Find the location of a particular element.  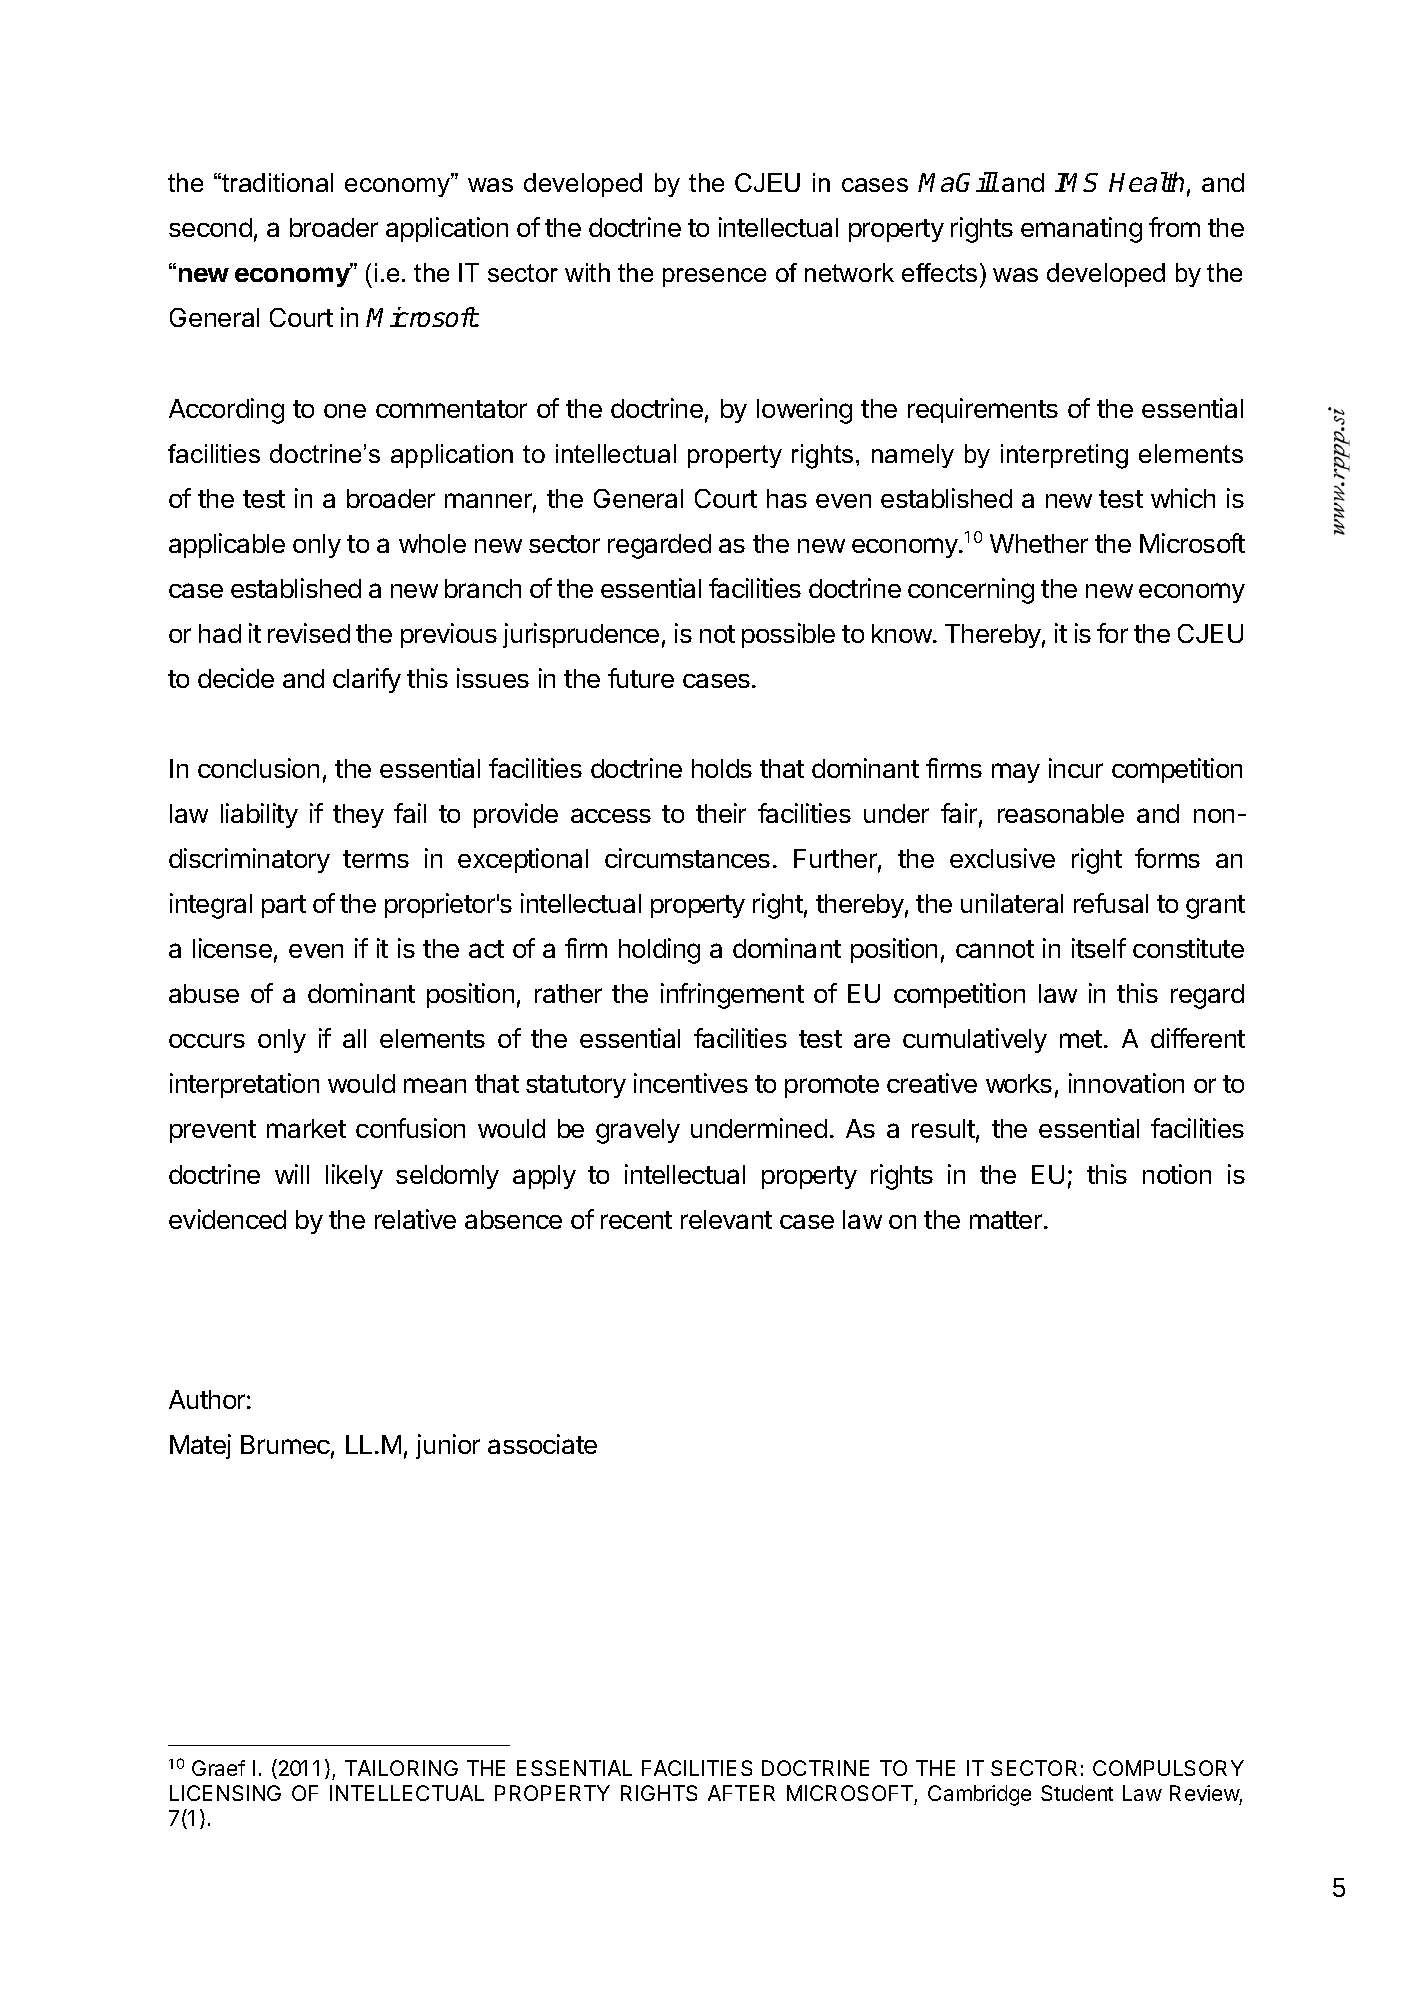

AFTER is located at coordinates (741, 1793).
